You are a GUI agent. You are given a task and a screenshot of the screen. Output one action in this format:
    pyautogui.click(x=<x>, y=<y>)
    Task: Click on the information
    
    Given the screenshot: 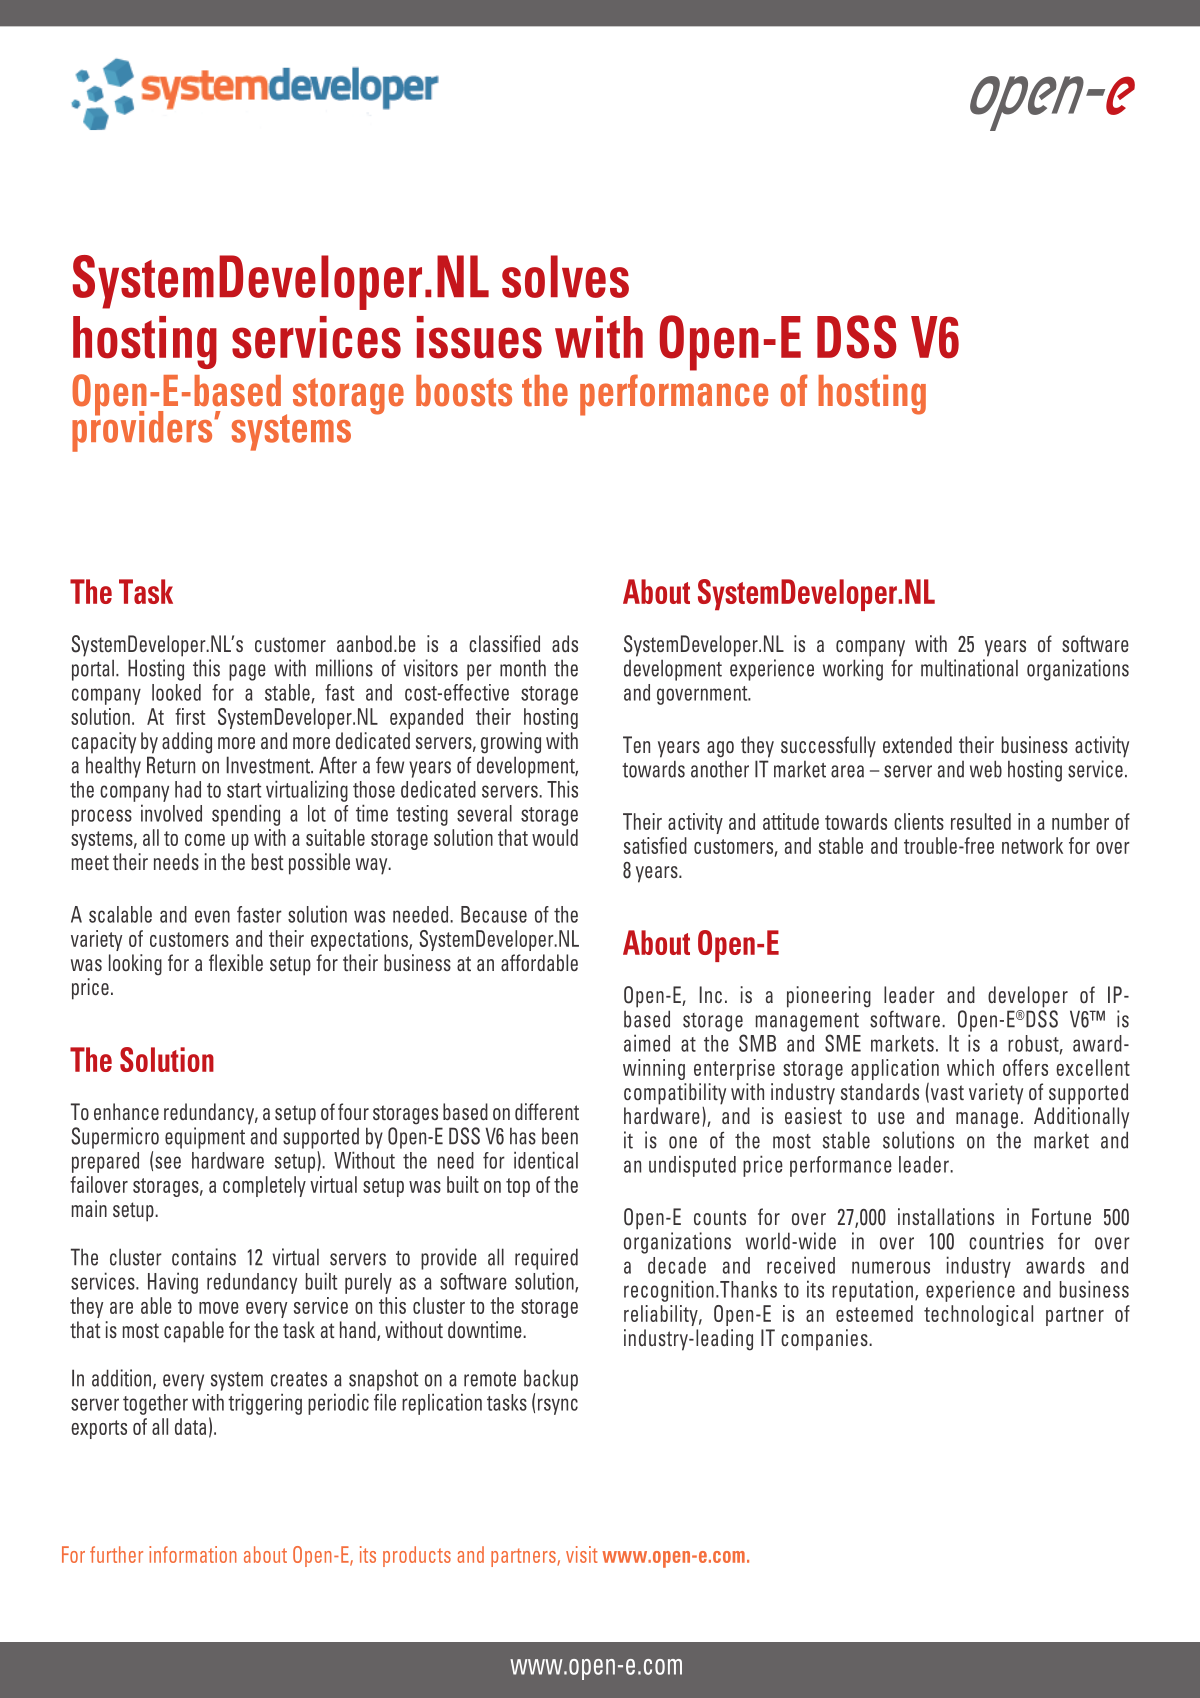 What is the action you would take?
    pyautogui.click(x=193, y=1554)
